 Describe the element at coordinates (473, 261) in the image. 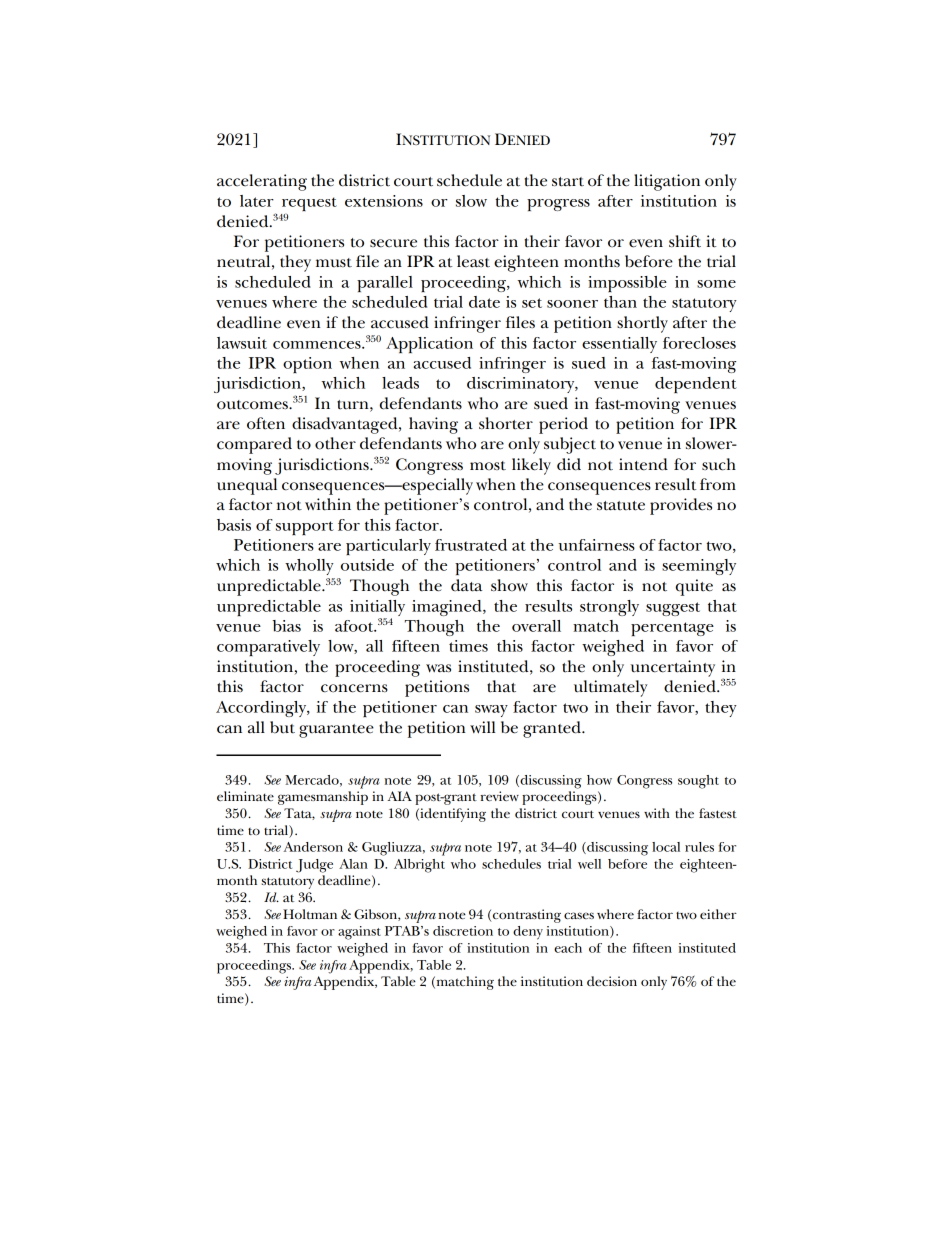

I see `least` at that location.
